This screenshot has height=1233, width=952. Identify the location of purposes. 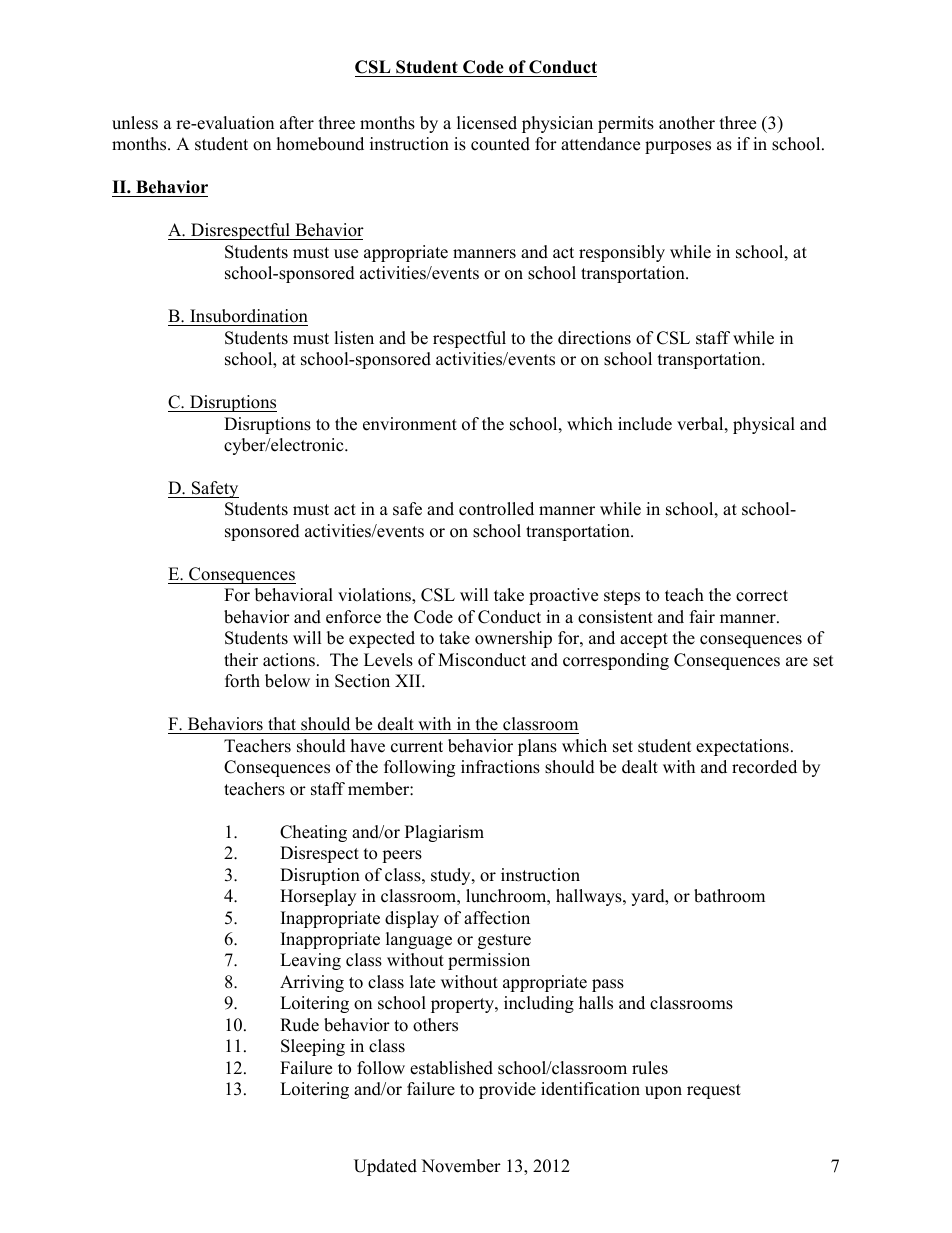
(678, 147).
